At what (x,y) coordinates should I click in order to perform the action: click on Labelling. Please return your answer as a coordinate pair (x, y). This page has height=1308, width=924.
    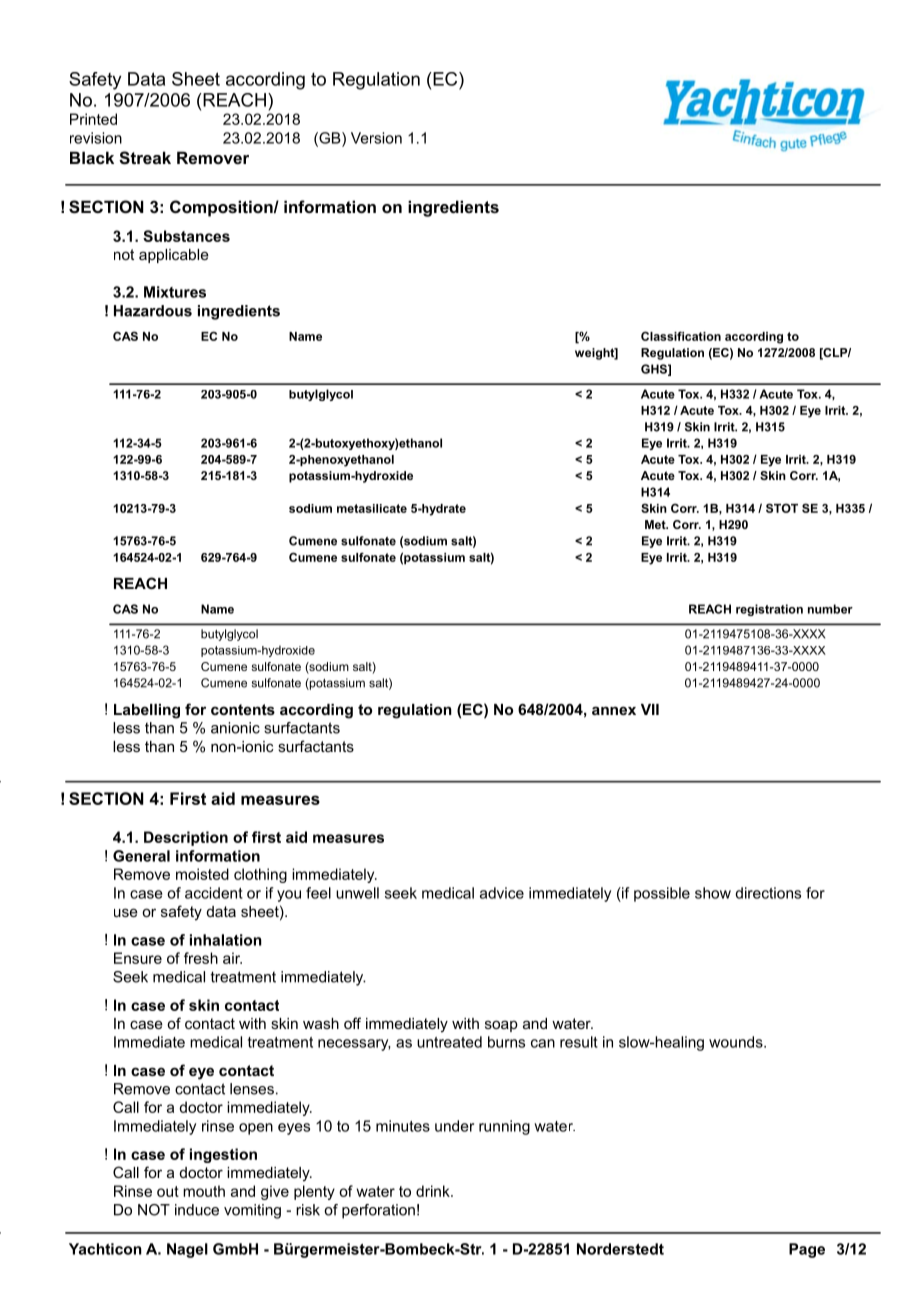
    Looking at the image, I should click on (147, 711).
